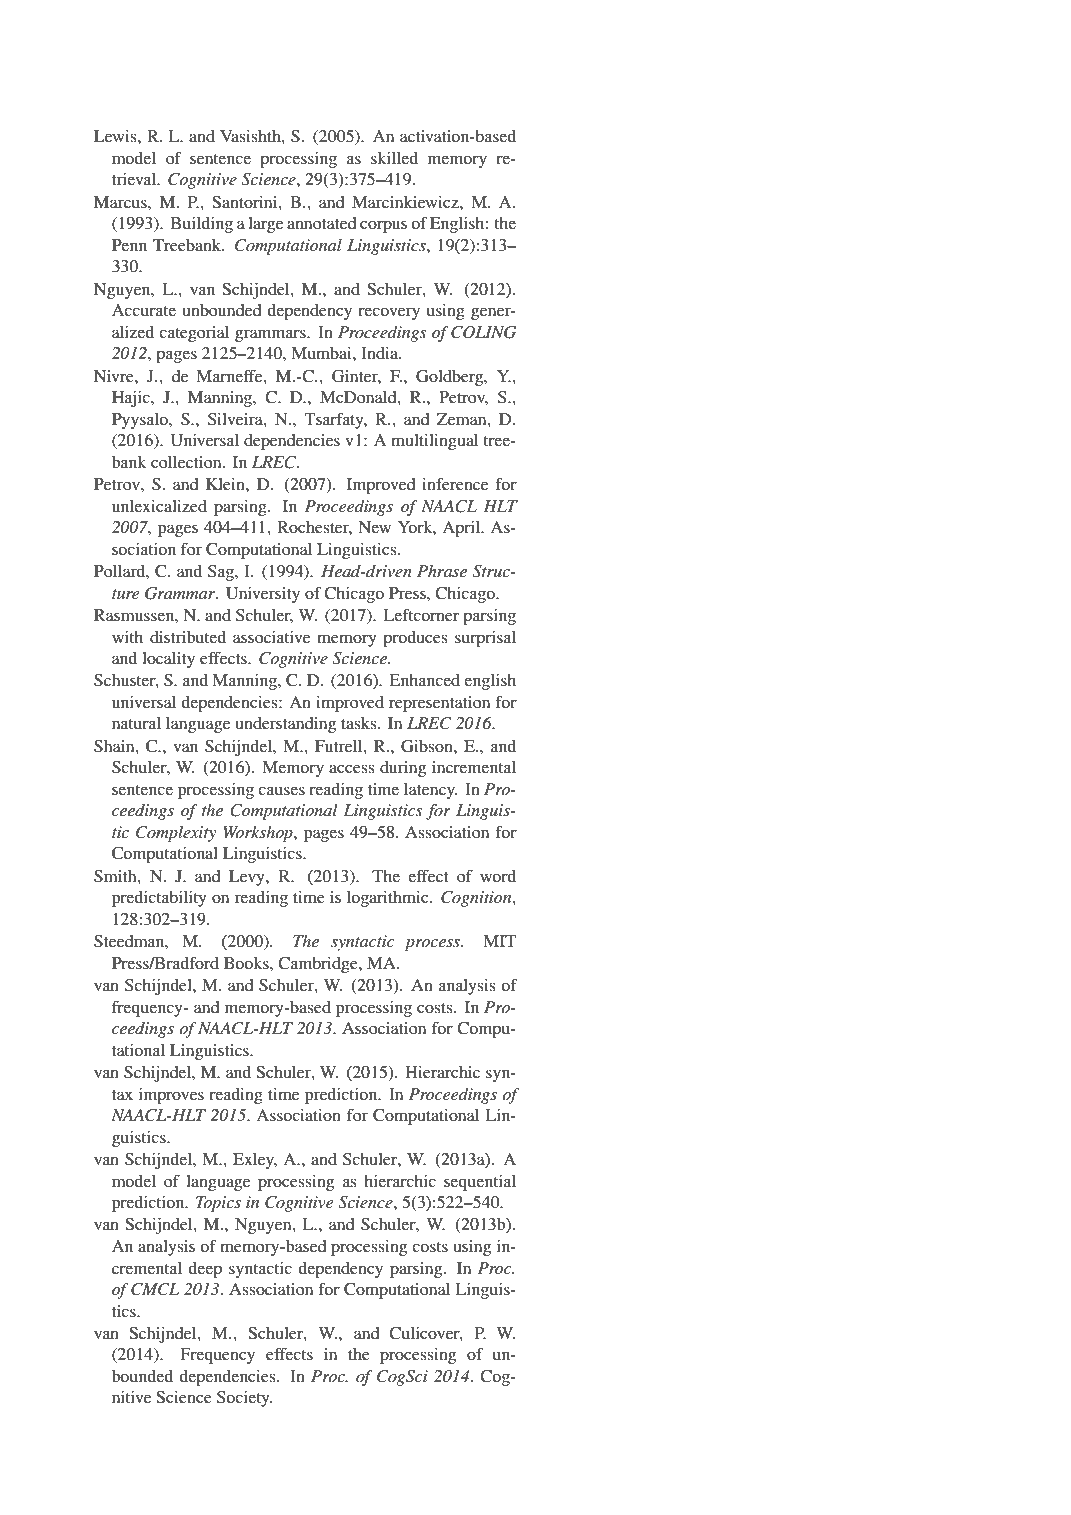 This image has height=1515, width=1071. Describe the element at coordinates (202, 225) in the image. I see `Building` at that location.
